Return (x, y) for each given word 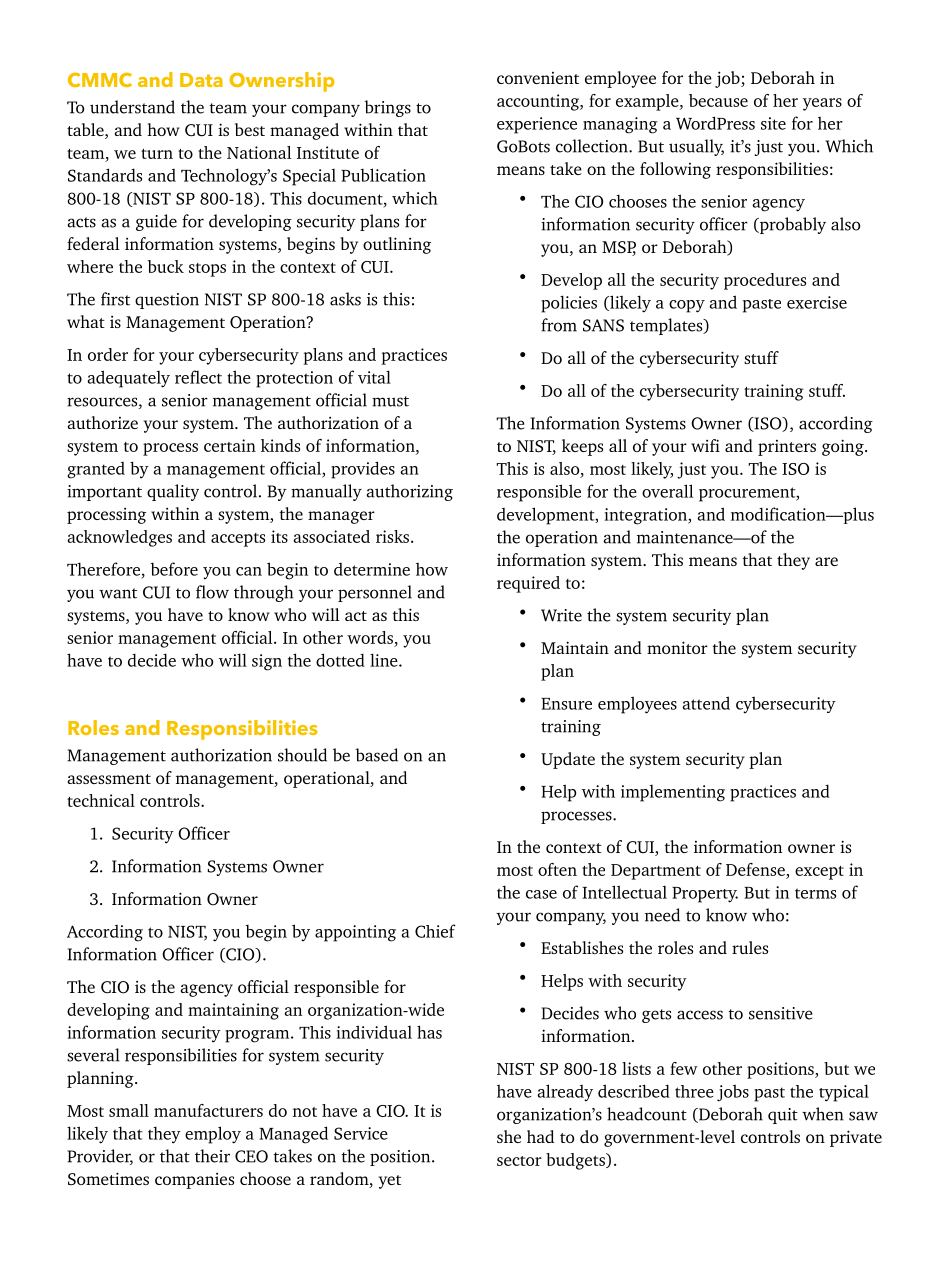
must (390, 401)
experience (537, 125)
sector (519, 1161)
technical (101, 800)
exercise (817, 302)
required (528, 584)
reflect (198, 377)
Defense (755, 869)
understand (132, 107)
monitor (677, 647)
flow (212, 592)
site (773, 123)
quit (783, 1116)
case (541, 894)
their (212, 1156)
